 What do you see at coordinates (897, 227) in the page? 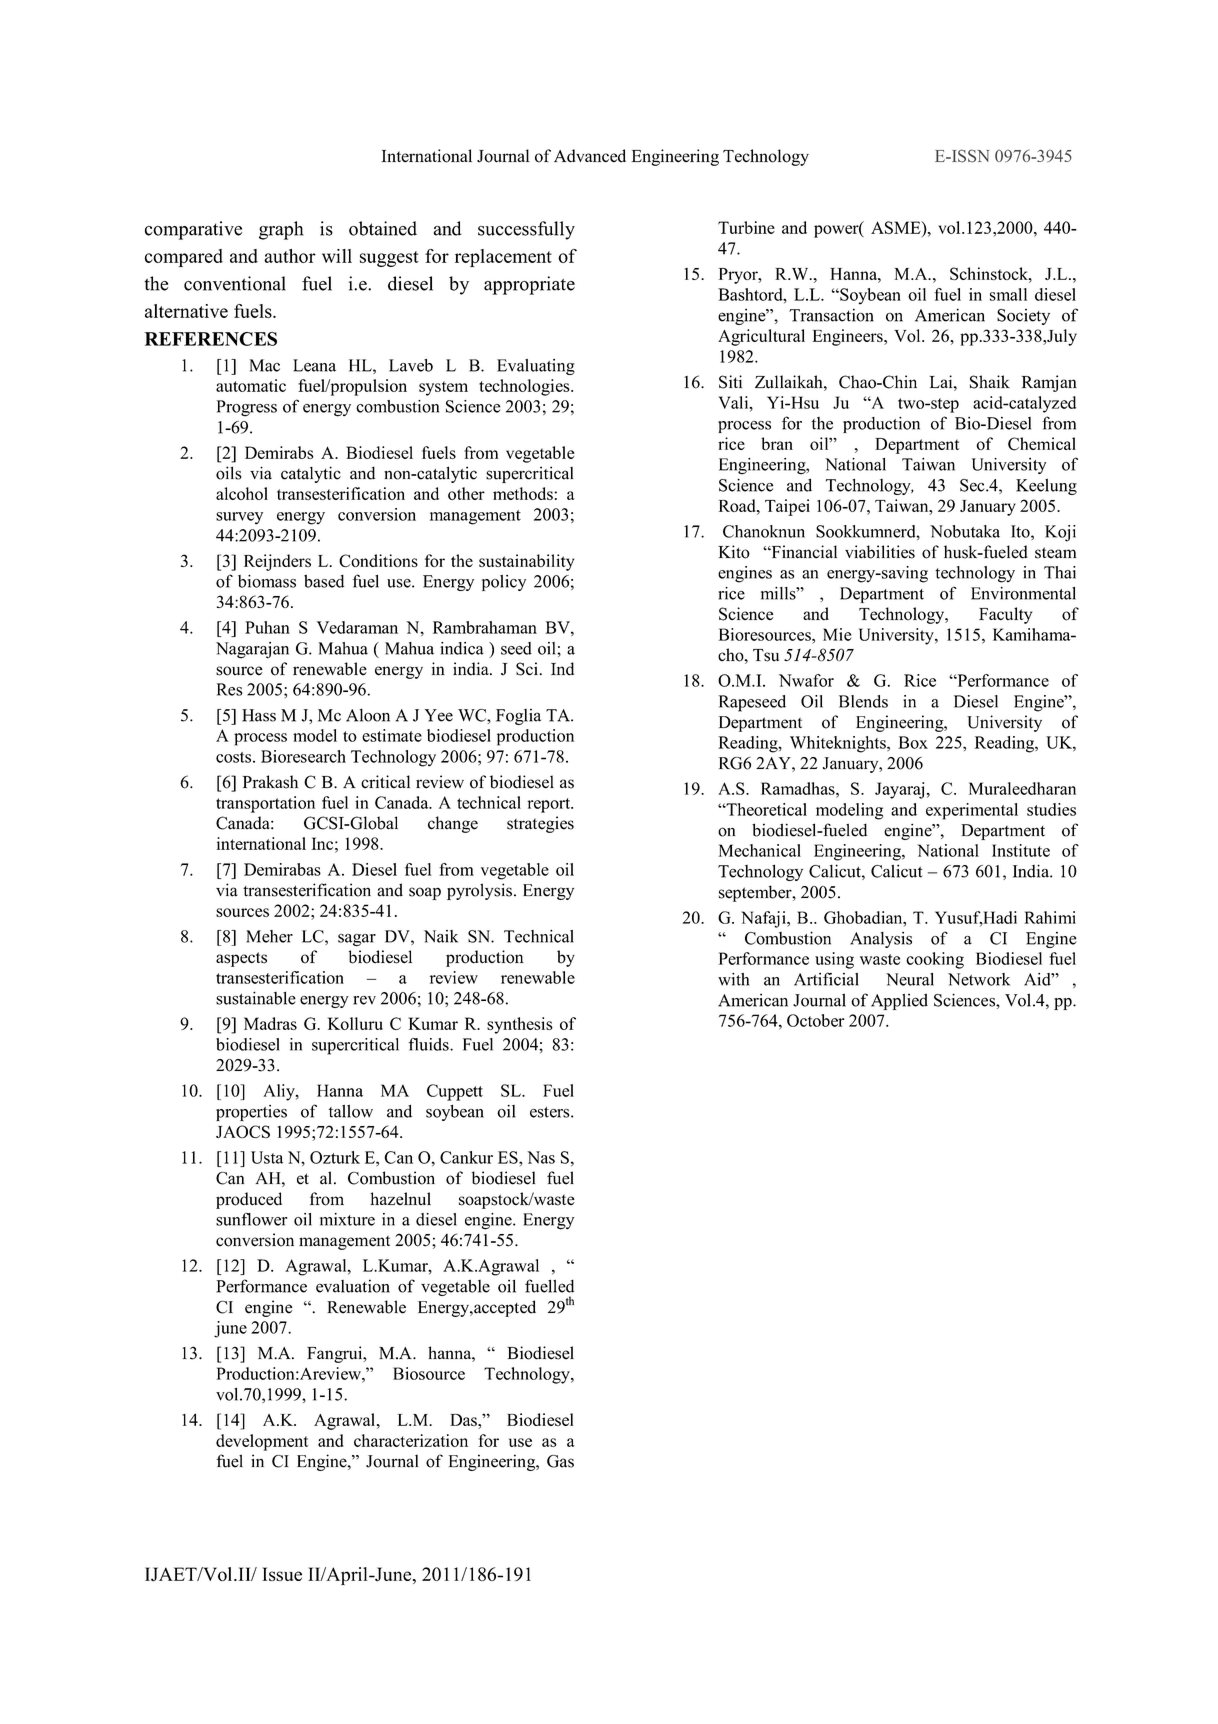
I see `ASME` at bounding box center [897, 227].
